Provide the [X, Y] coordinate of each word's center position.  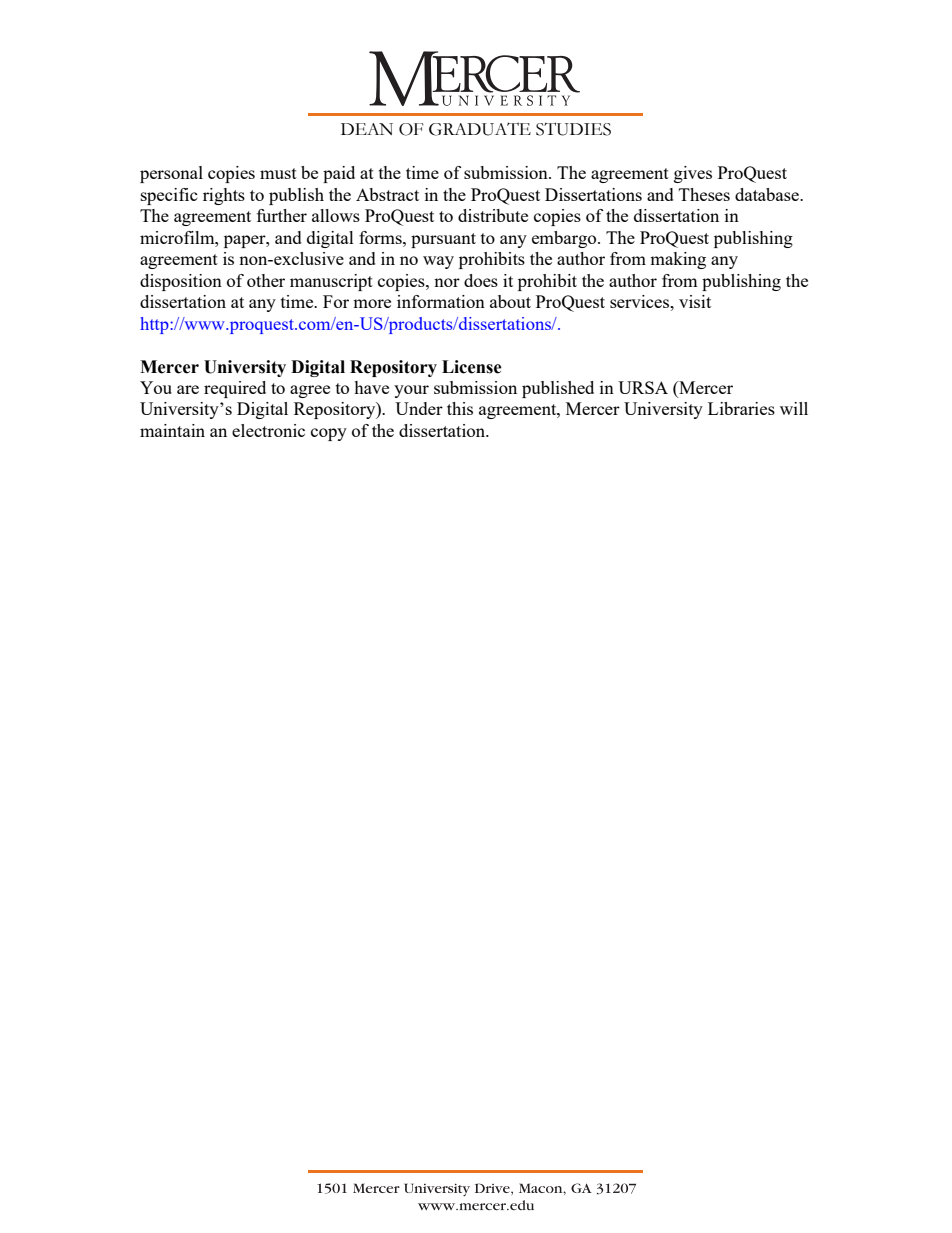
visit [695, 301]
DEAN [367, 129]
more [372, 303]
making [678, 260]
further [282, 215]
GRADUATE [480, 129]
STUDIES [573, 129]
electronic [268, 430]
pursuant [443, 240]
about [510, 301]
